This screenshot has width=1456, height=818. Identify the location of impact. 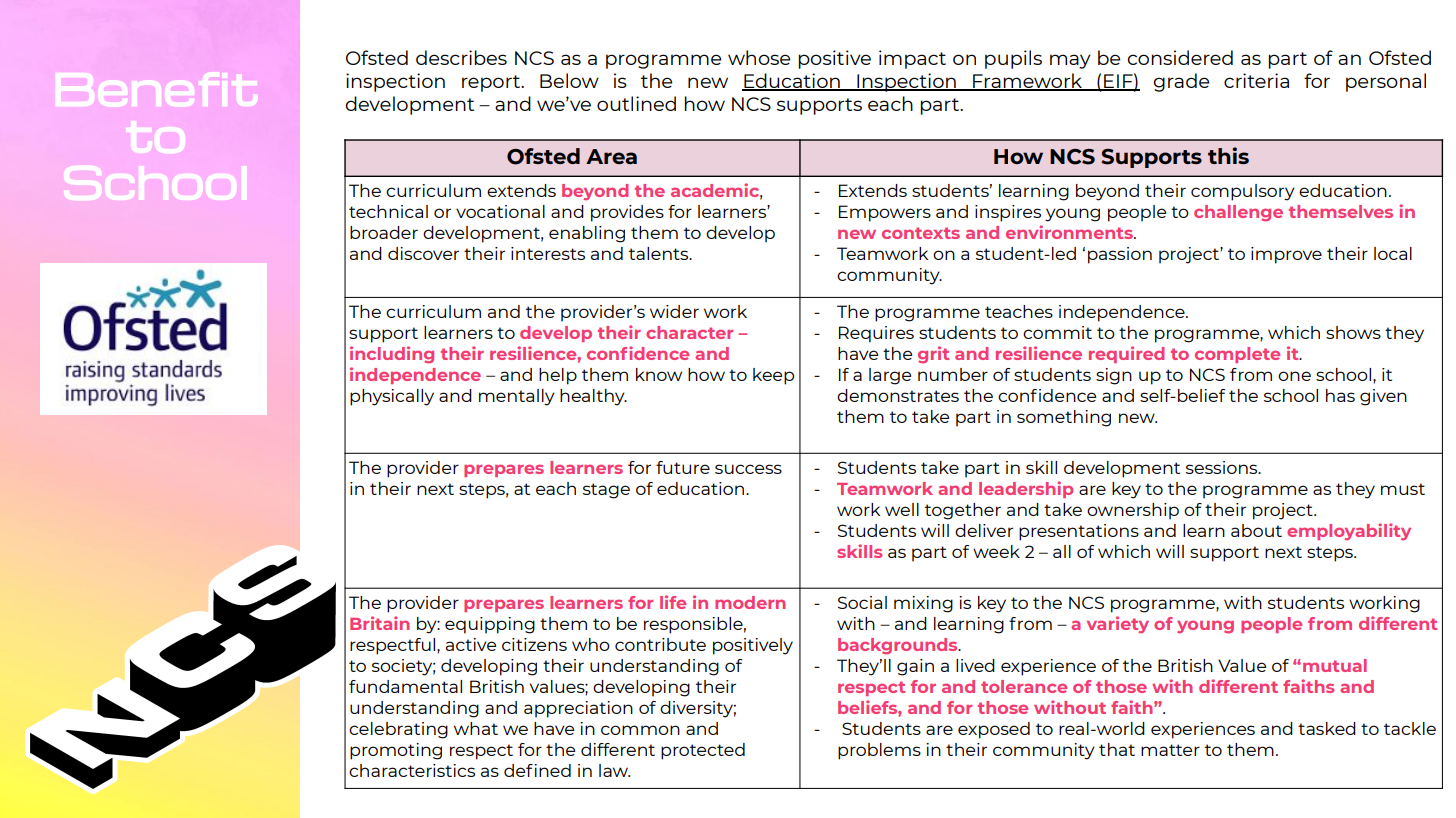
(912, 59).
